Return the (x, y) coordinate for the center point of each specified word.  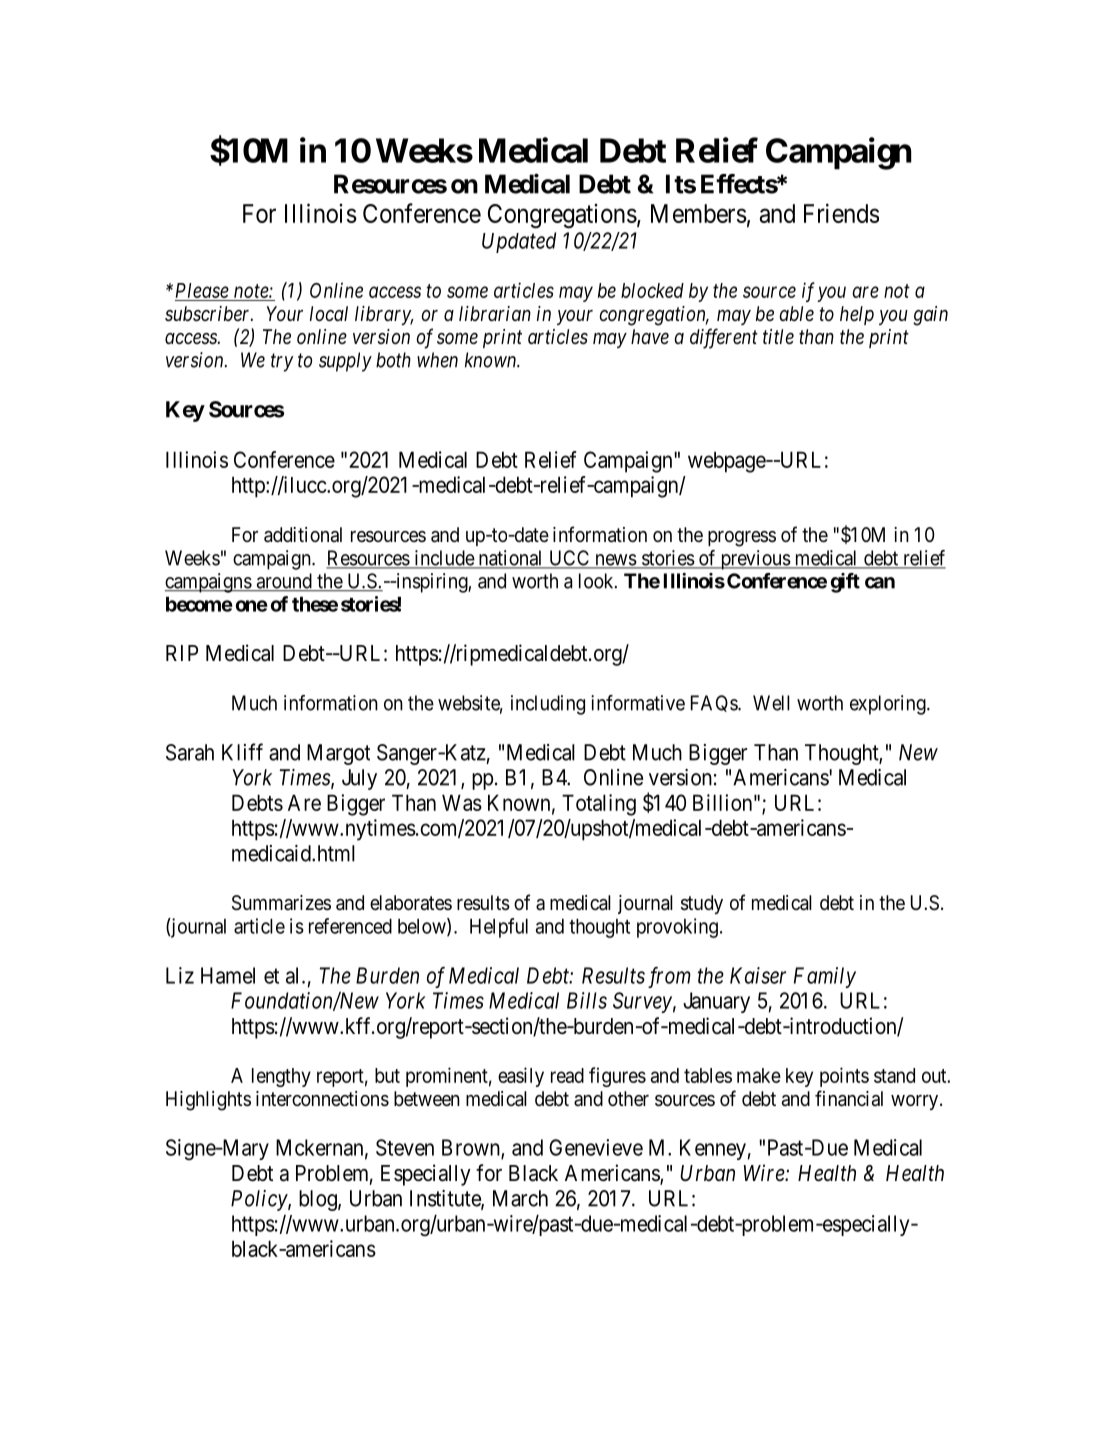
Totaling (599, 805)
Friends (841, 213)
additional (303, 535)
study (702, 904)
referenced (350, 926)
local (329, 314)
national (510, 559)
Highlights (208, 1101)
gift (845, 583)
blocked (652, 290)
